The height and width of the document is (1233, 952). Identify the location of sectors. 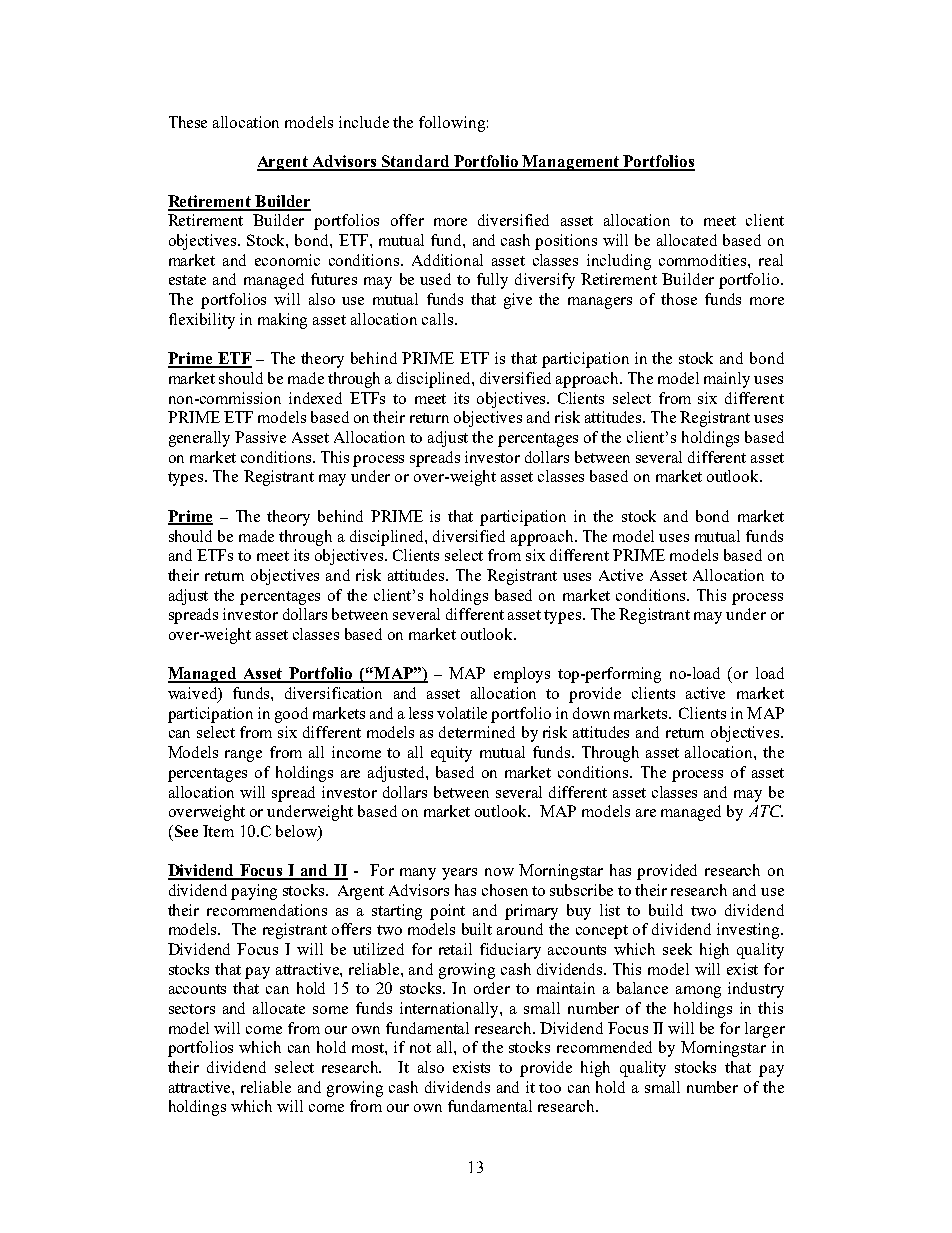
(192, 1009).
